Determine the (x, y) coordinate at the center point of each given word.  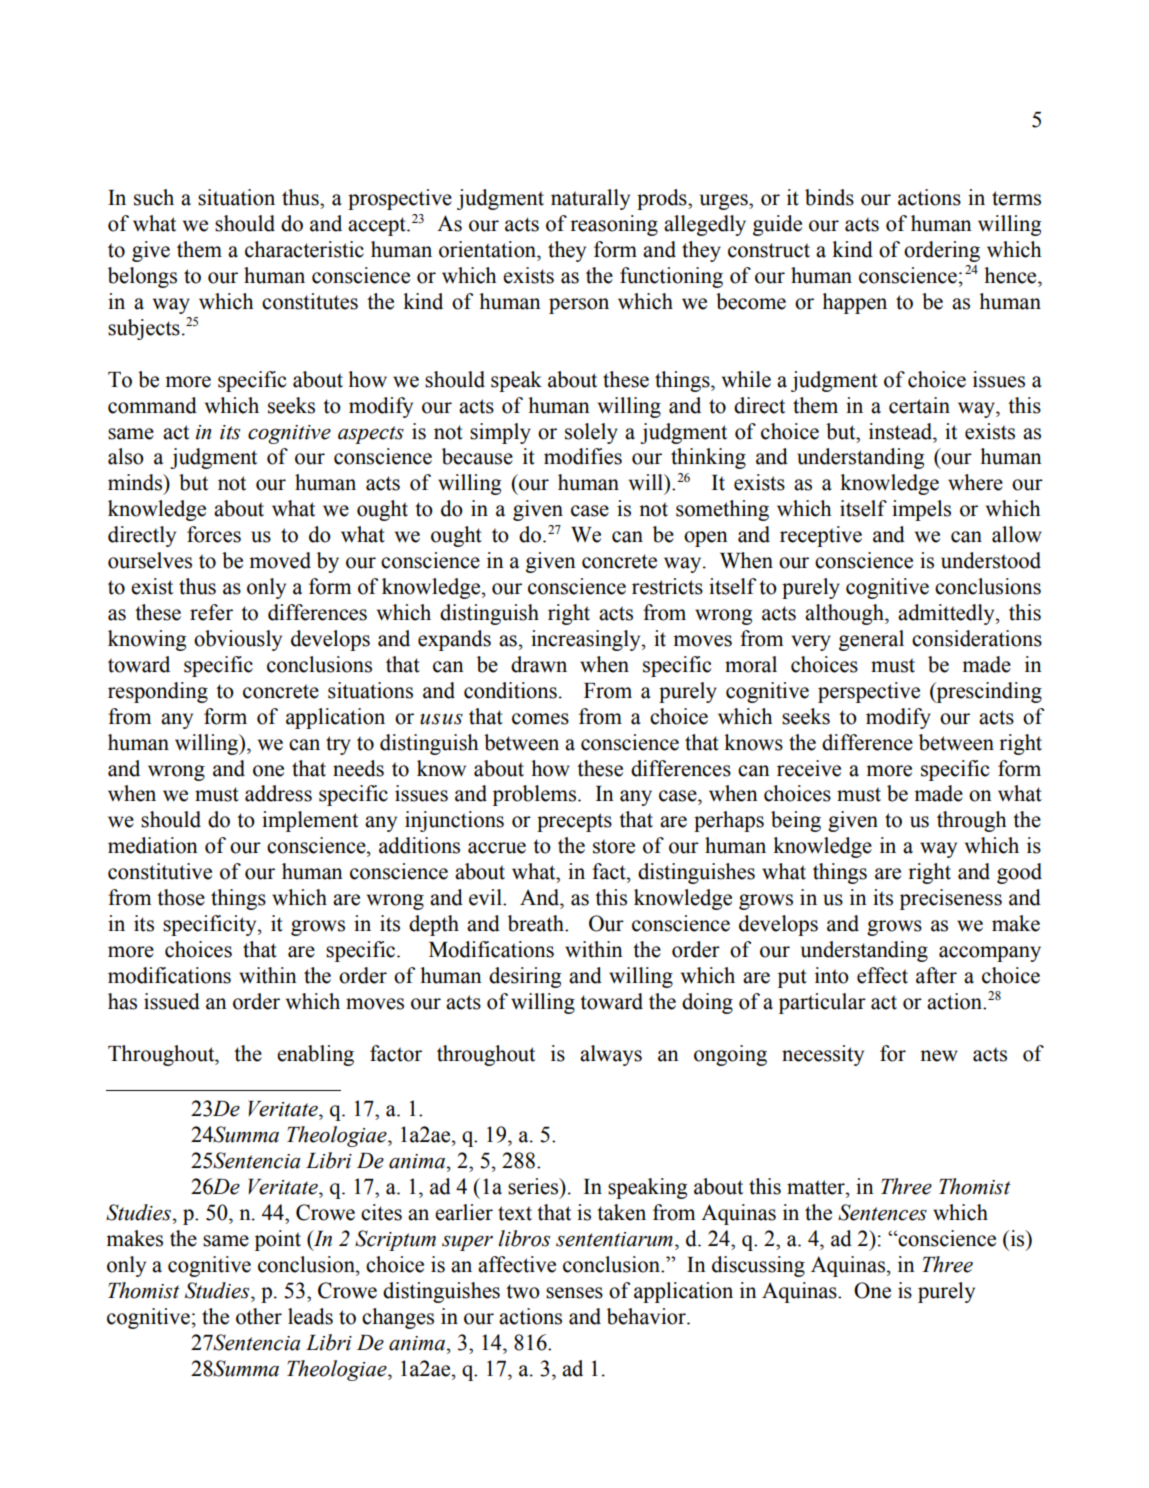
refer (211, 612)
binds (829, 197)
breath (537, 923)
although (845, 614)
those (181, 897)
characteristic (304, 249)
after (936, 975)
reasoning (614, 225)
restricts (667, 586)
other (259, 1316)
